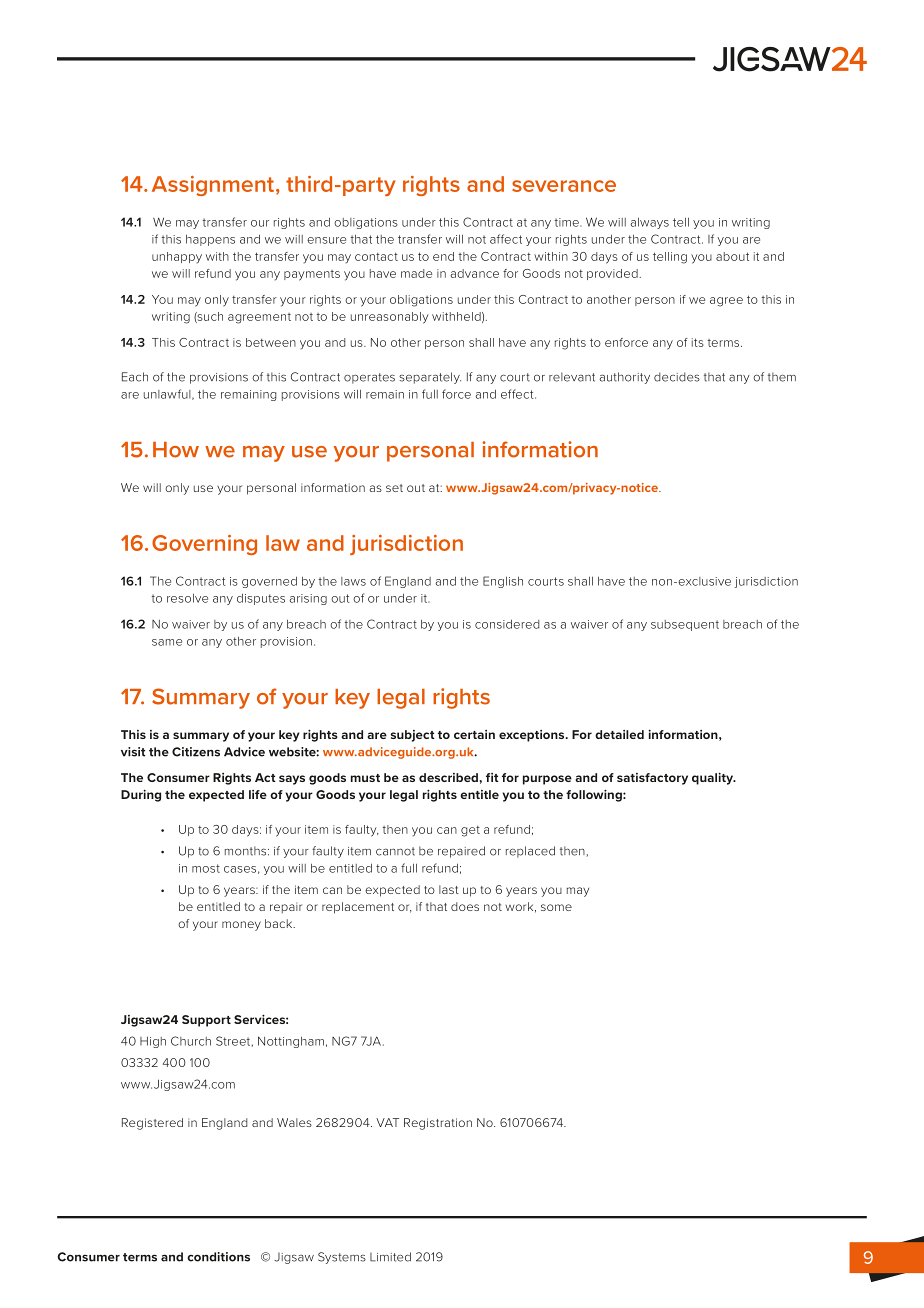 Image resolution: width=924 pixels, height=1308 pixels. Describe the element at coordinates (714, 779) in the screenshot. I see `quality` at that location.
